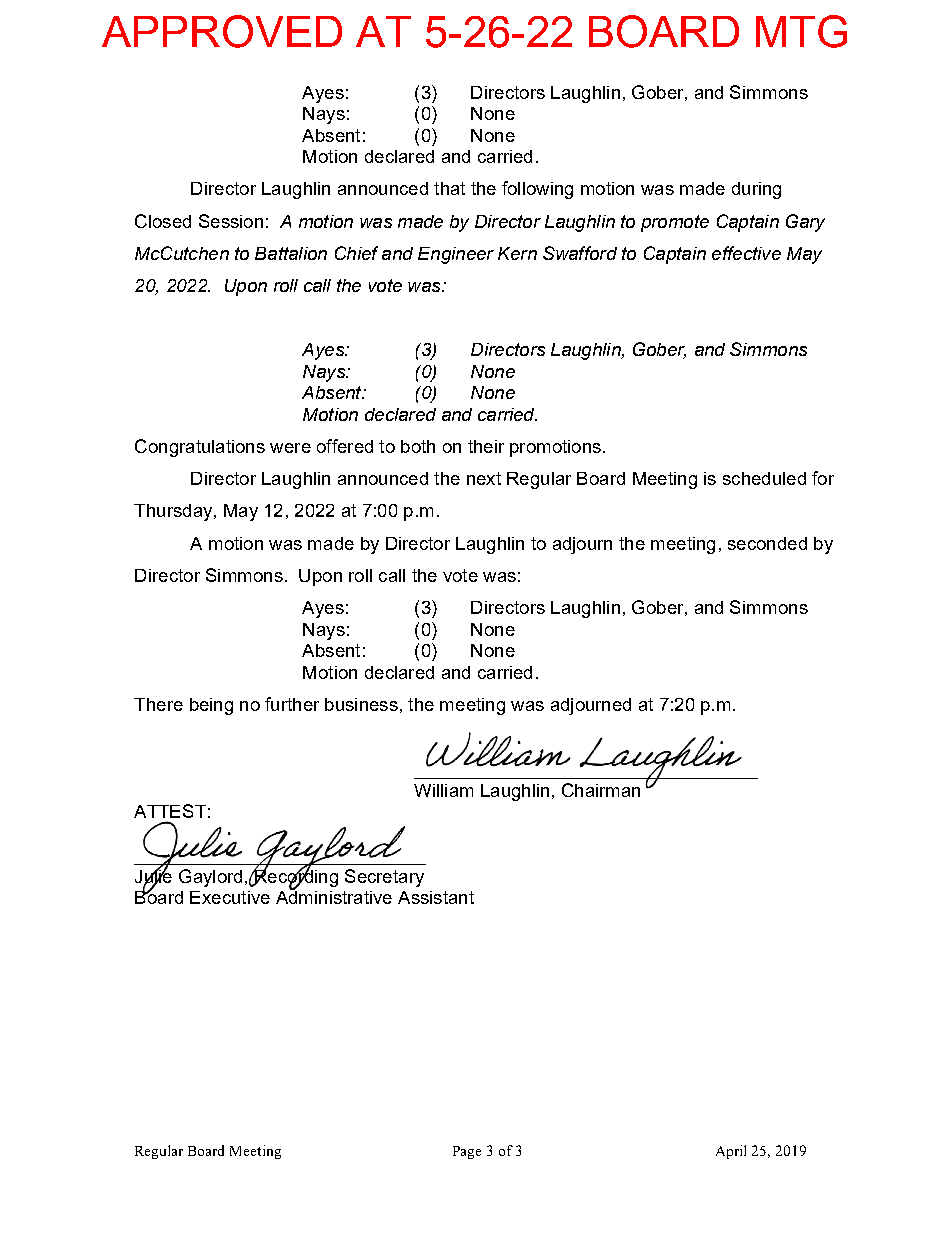 The width and height of the image is (952, 1233). I want to click on that, so click(449, 188).
